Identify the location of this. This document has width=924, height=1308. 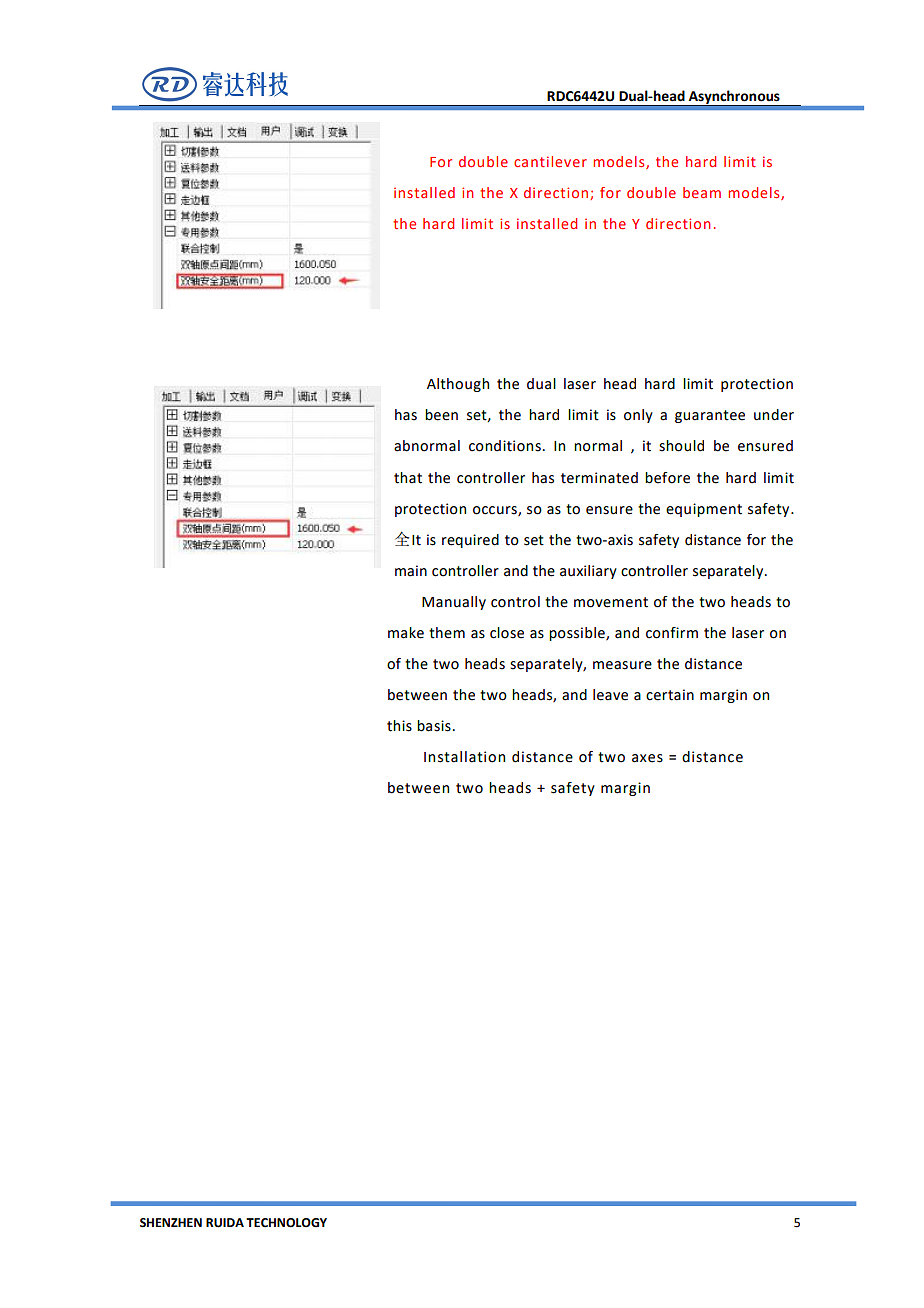
(399, 726).
